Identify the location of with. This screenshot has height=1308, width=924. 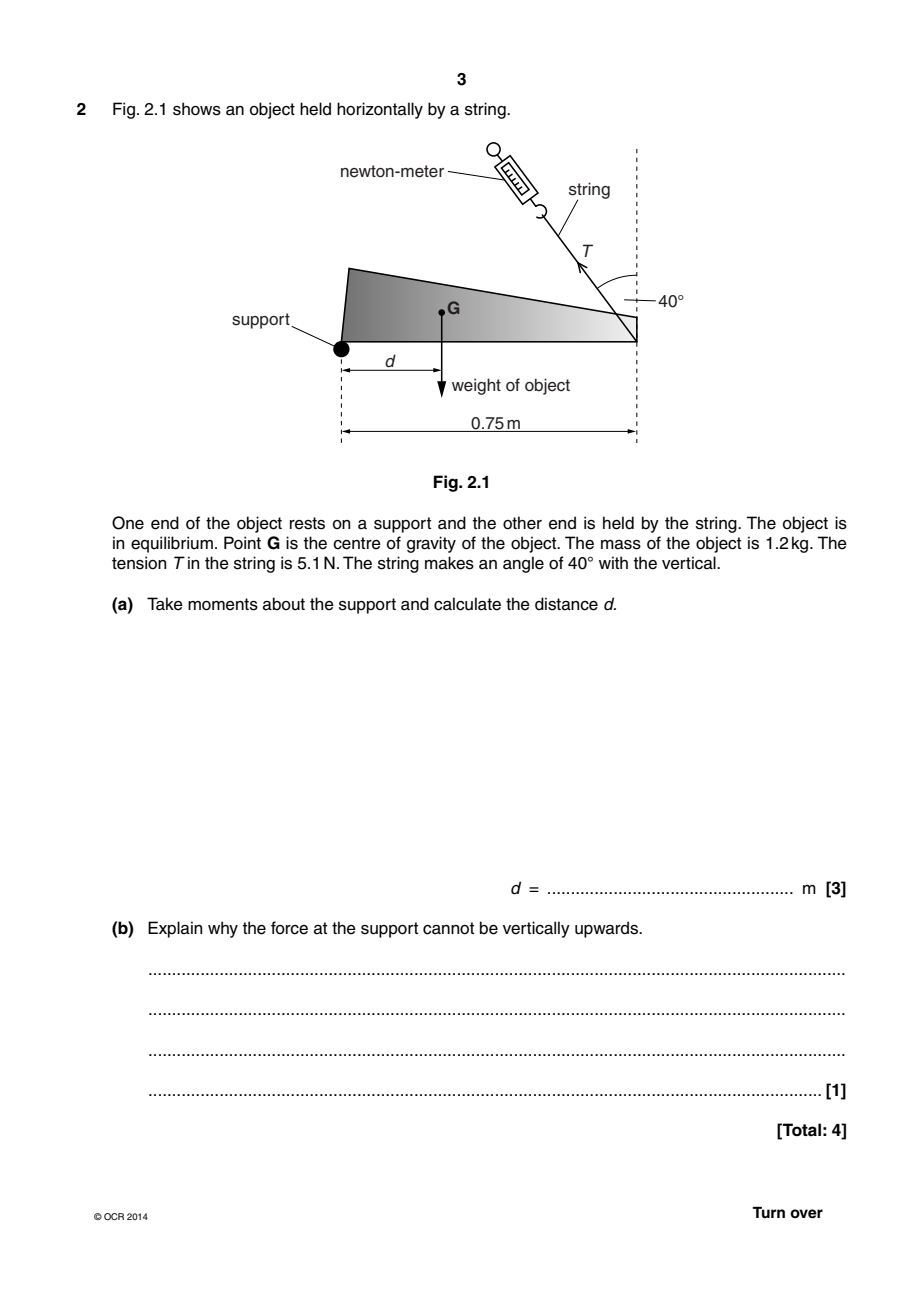
(613, 562).
